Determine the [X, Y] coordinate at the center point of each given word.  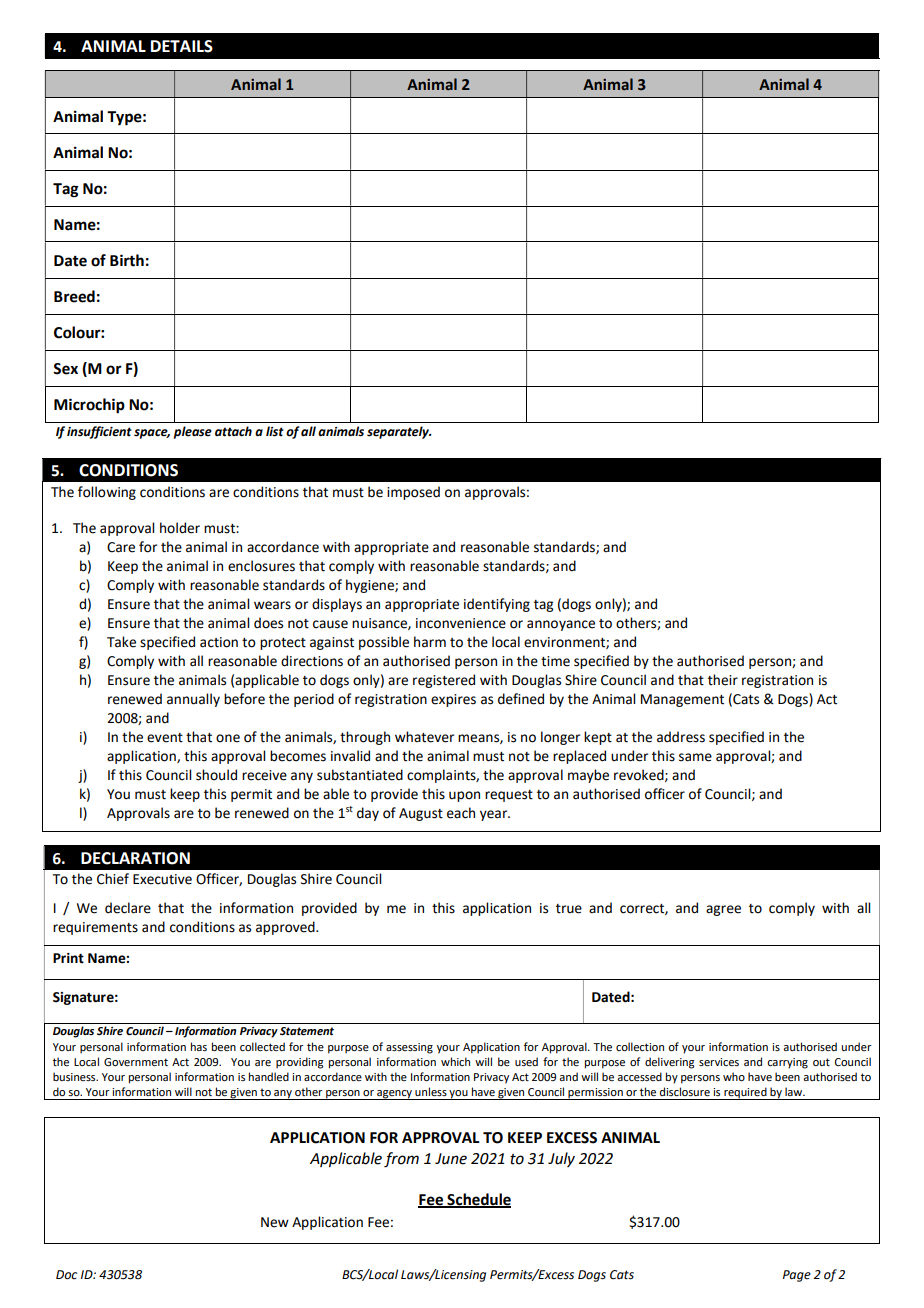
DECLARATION [135, 858]
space [152, 434]
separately [399, 432]
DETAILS [182, 46]
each [461, 813]
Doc [66, 1275]
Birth [127, 260]
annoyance [561, 625]
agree [723, 910]
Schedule [478, 1200]
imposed [413, 493]
